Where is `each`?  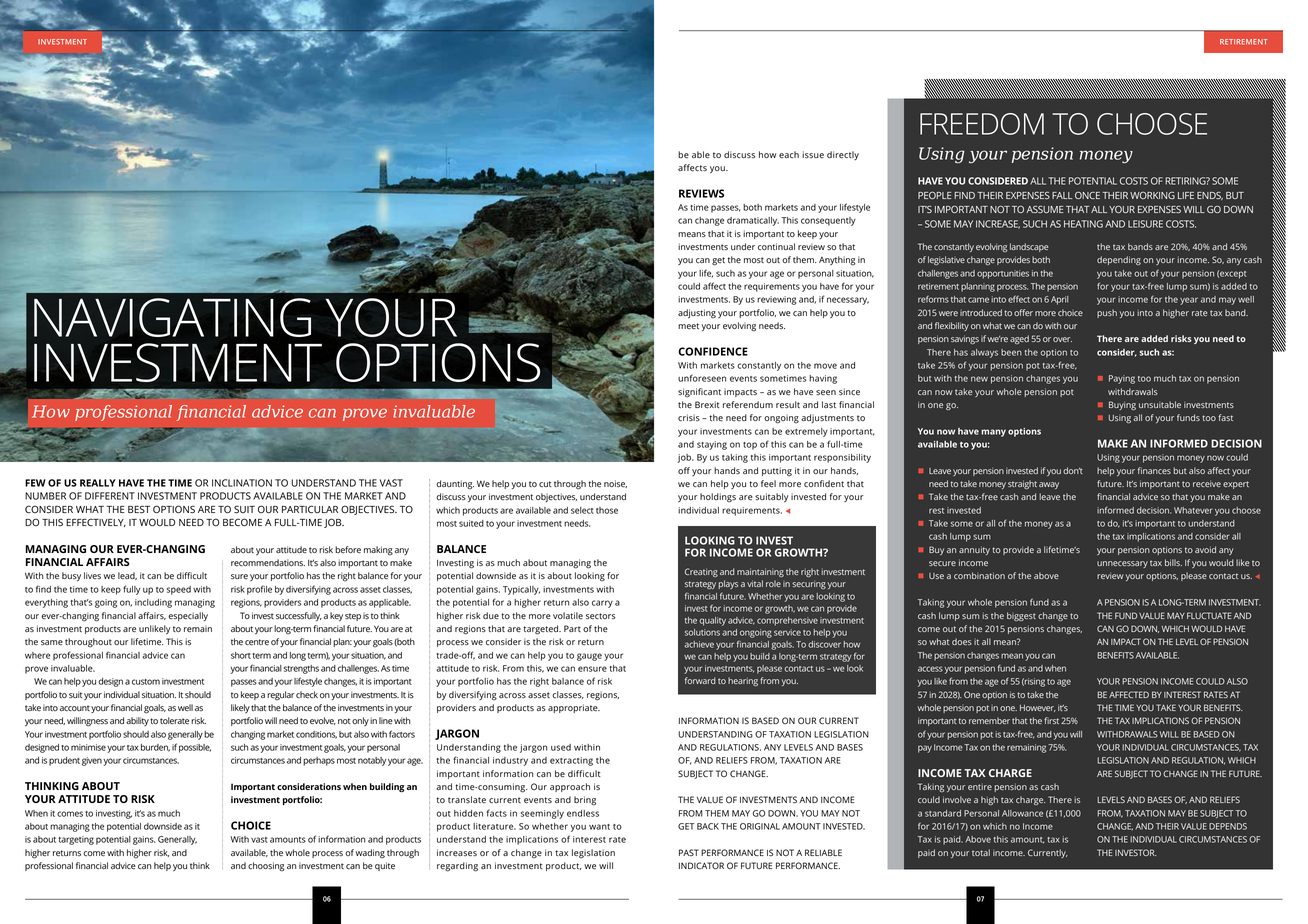 each is located at coordinates (789, 154).
